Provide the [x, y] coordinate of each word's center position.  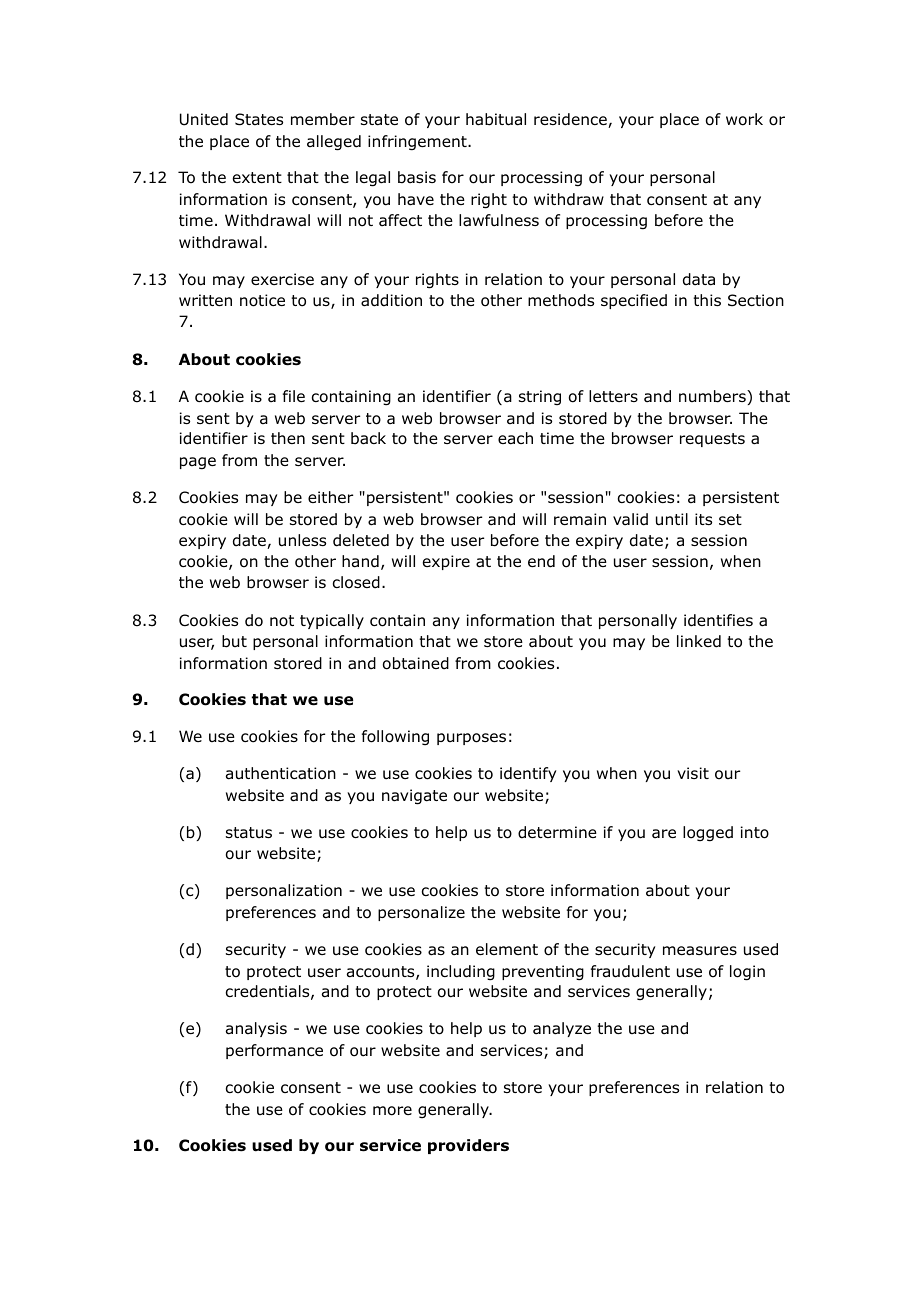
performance [274, 1051]
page [198, 463]
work [744, 119]
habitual [496, 119]
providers [468, 1146]
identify [528, 774]
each [515, 438]
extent [257, 177]
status [249, 833]
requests [712, 440]
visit [693, 773]
